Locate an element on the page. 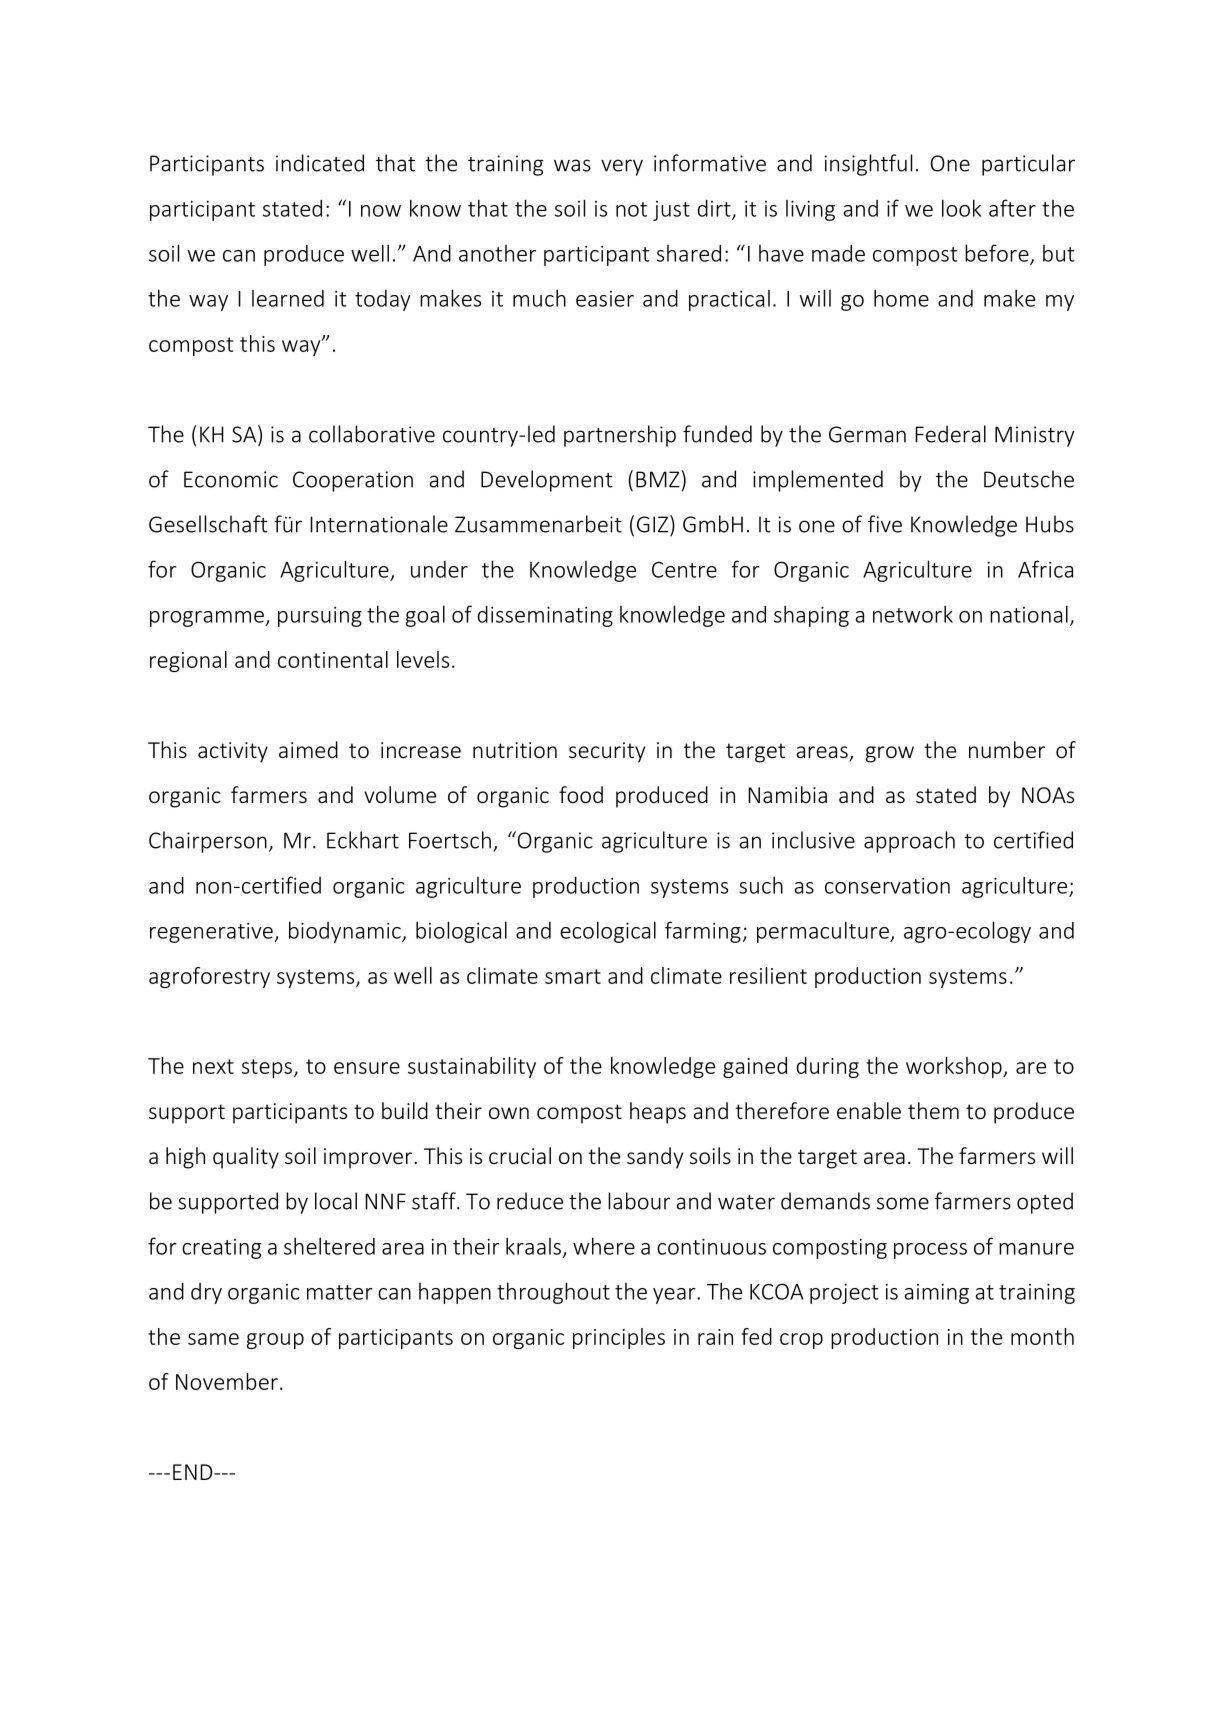 The width and height of the page is (1223, 1729). very is located at coordinates (622, 167).
